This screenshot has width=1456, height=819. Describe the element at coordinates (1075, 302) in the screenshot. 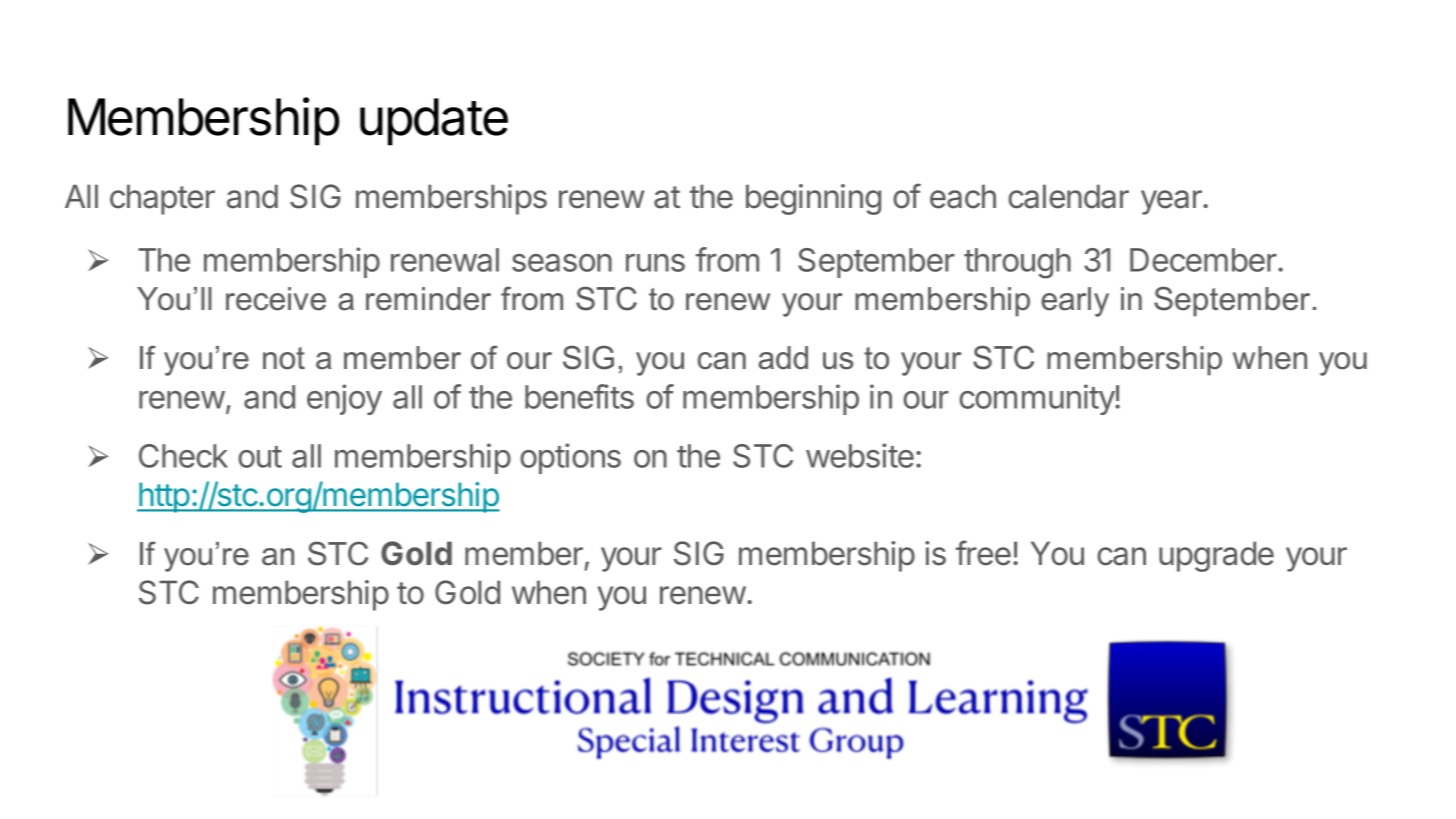

I see `early` at that location.
